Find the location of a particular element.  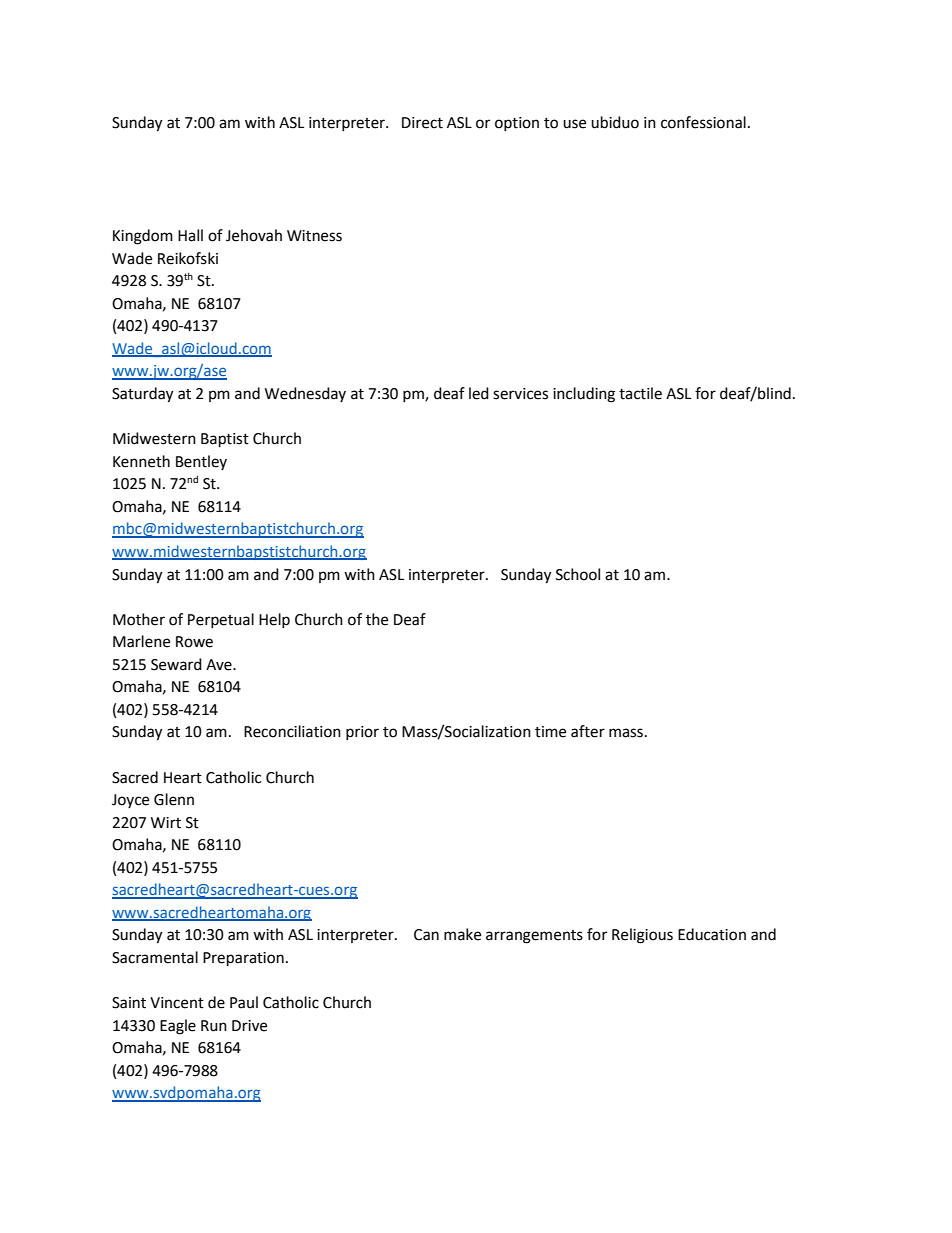

confessional is located at coordinates (703, 122).
